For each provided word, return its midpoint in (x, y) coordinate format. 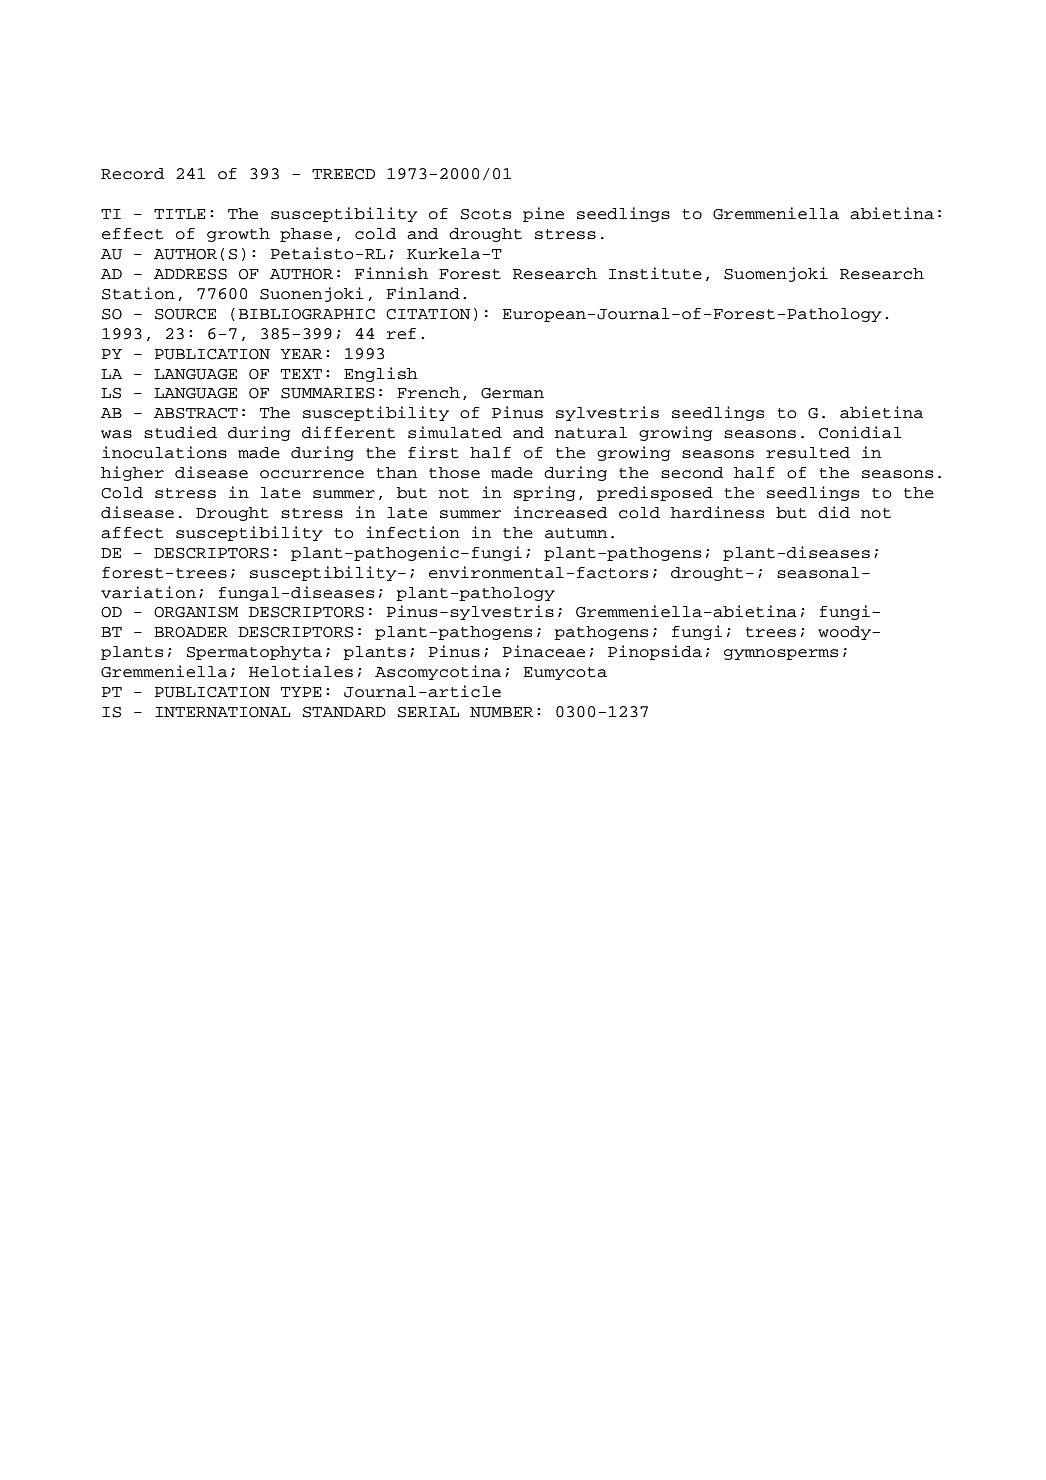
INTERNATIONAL (222, 712)
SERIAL (428, 712)
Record (132, 174)
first (433, 452)
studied (180, 432)
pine (543, 214)
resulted (808, 453)
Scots (486, 214)
